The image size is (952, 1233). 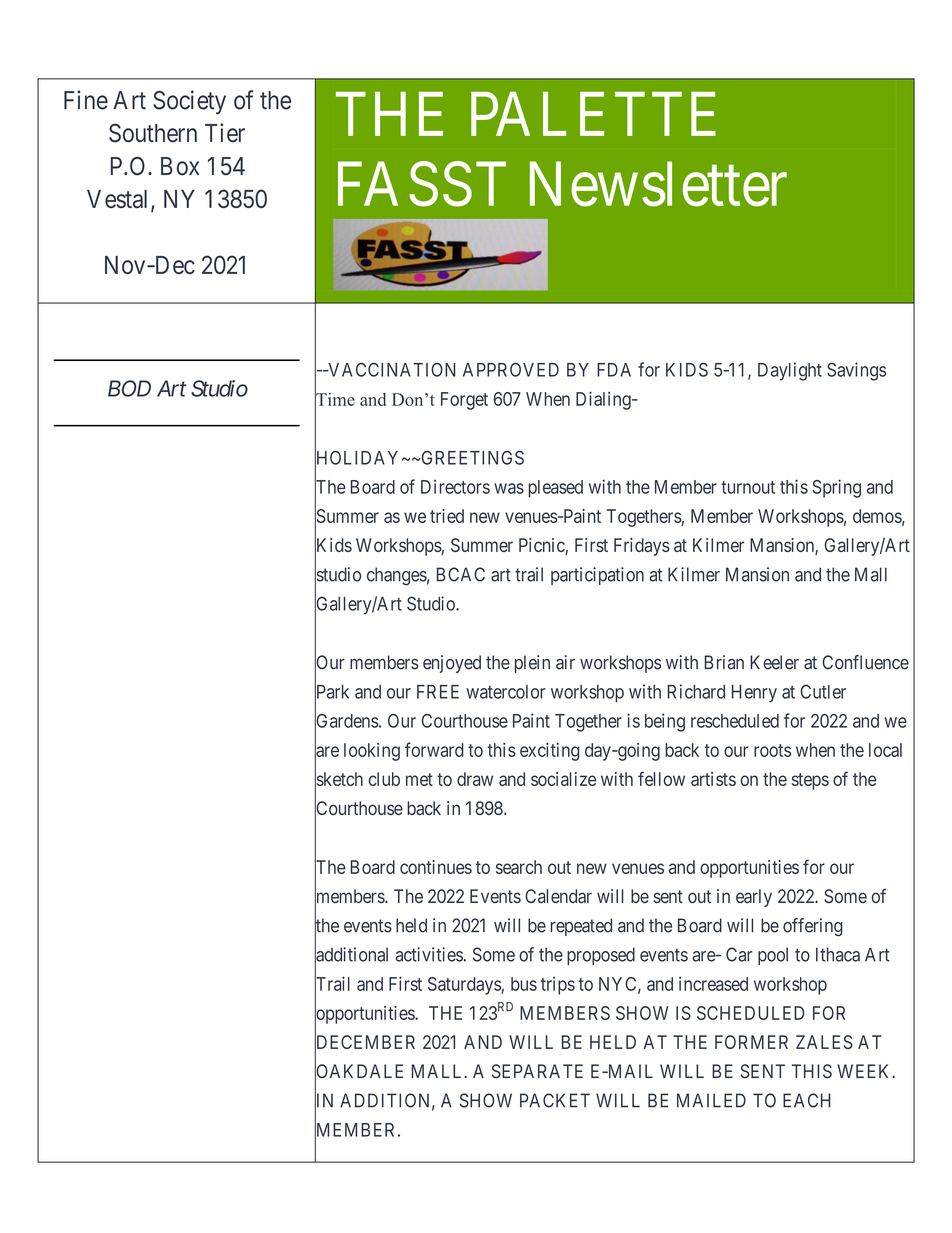 What do you see at coordinates (332, 692) in the page?
I see `Park` at bounding box center [332, 692].
